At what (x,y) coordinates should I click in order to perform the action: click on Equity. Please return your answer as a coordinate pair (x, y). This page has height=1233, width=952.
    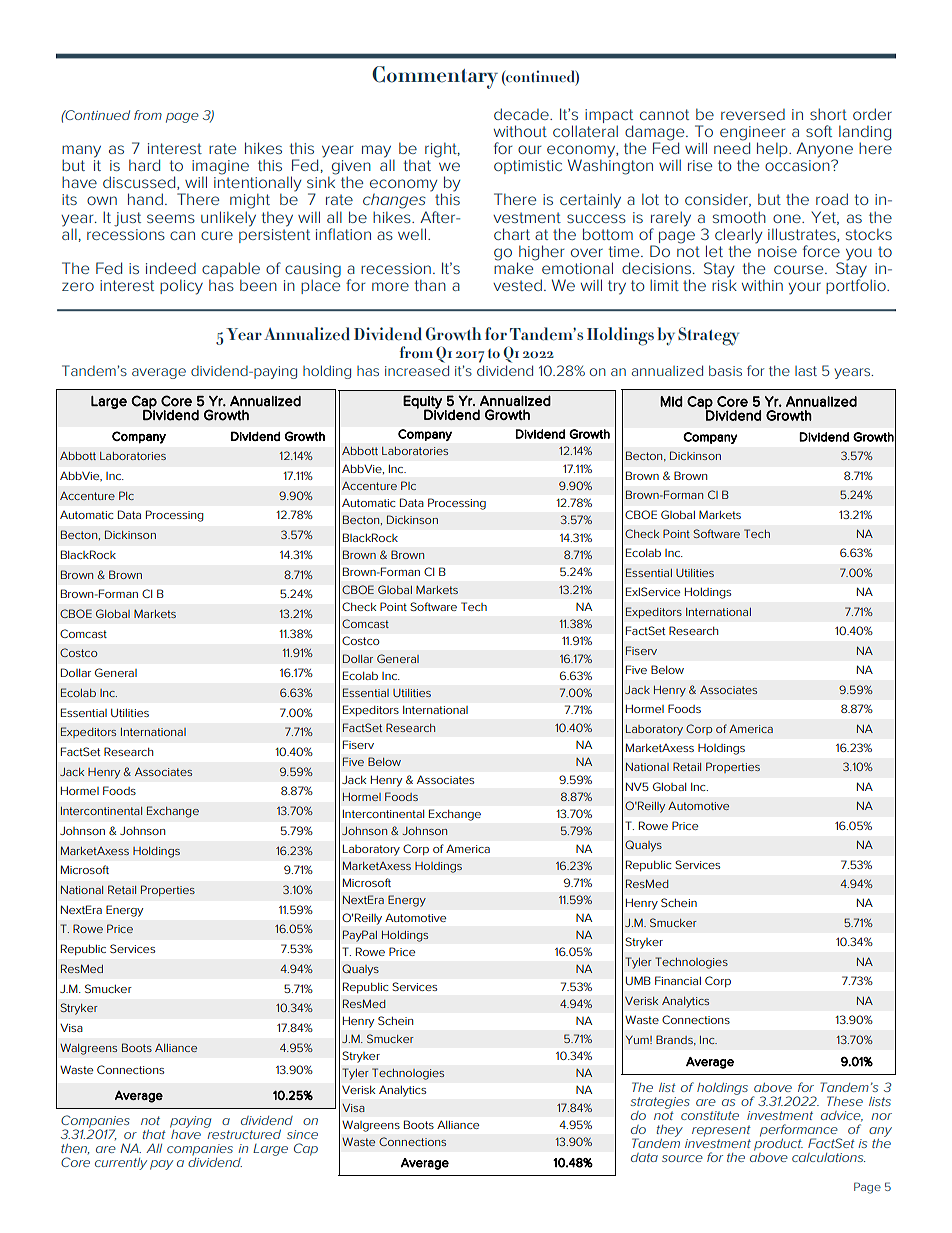
    Looking at the image, I should click on (422, 403).
